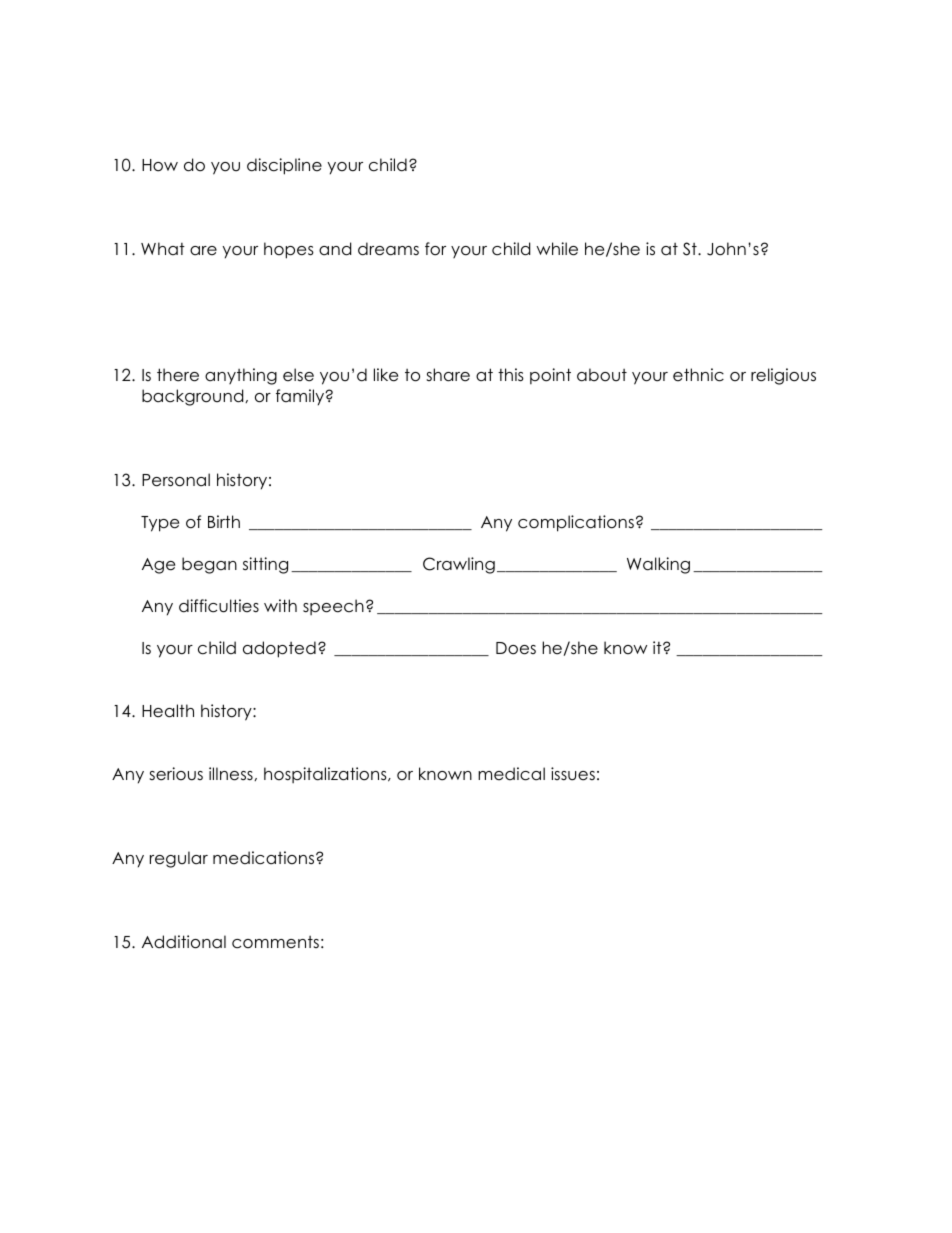 The width and height of the screenshot is (952, 1233). Describe the element at coordinates (326, 775) in the screenshot. I see `hospitalizations` at that location.
